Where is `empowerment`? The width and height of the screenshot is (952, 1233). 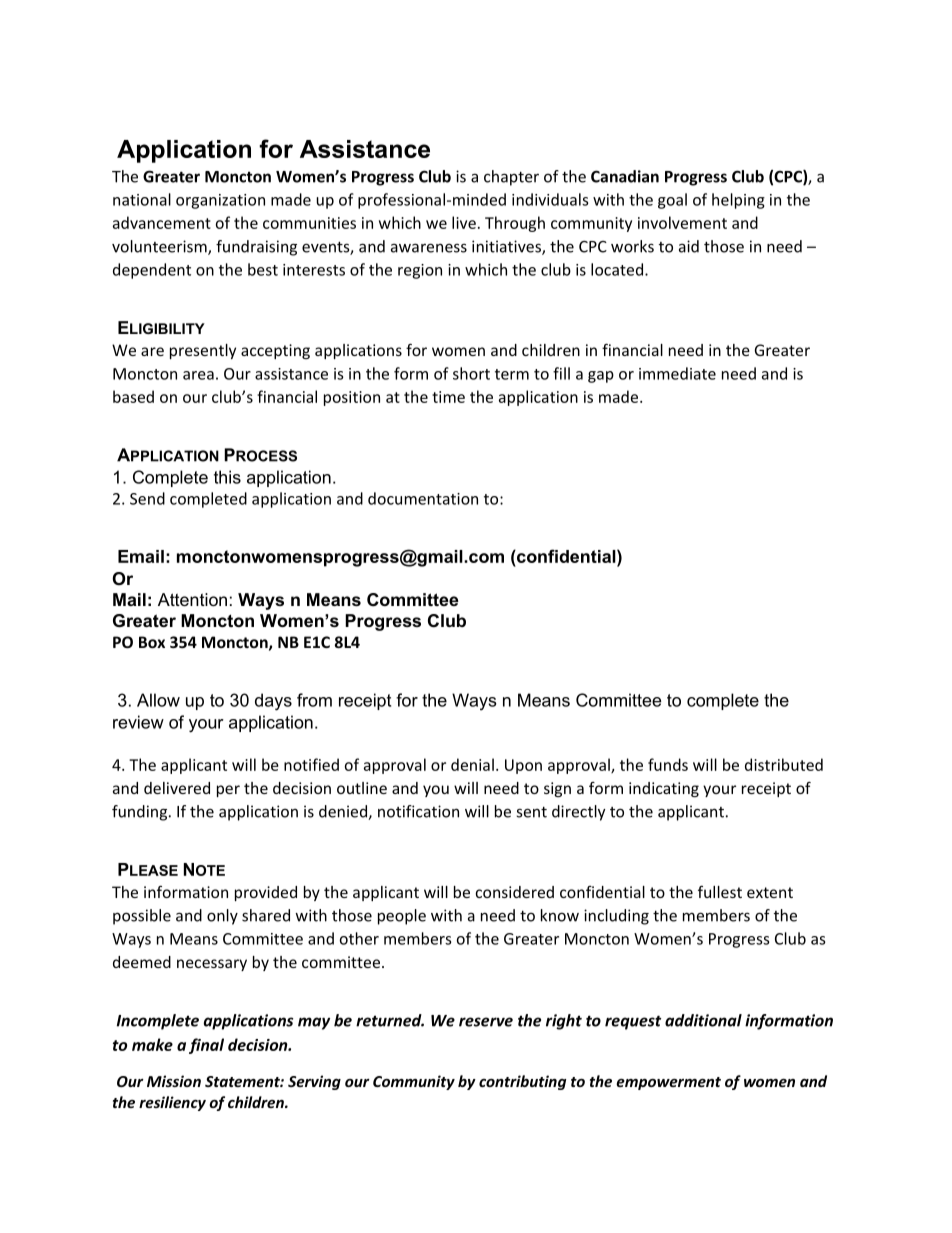
empowerment is located at coordinates (668, 1083).
